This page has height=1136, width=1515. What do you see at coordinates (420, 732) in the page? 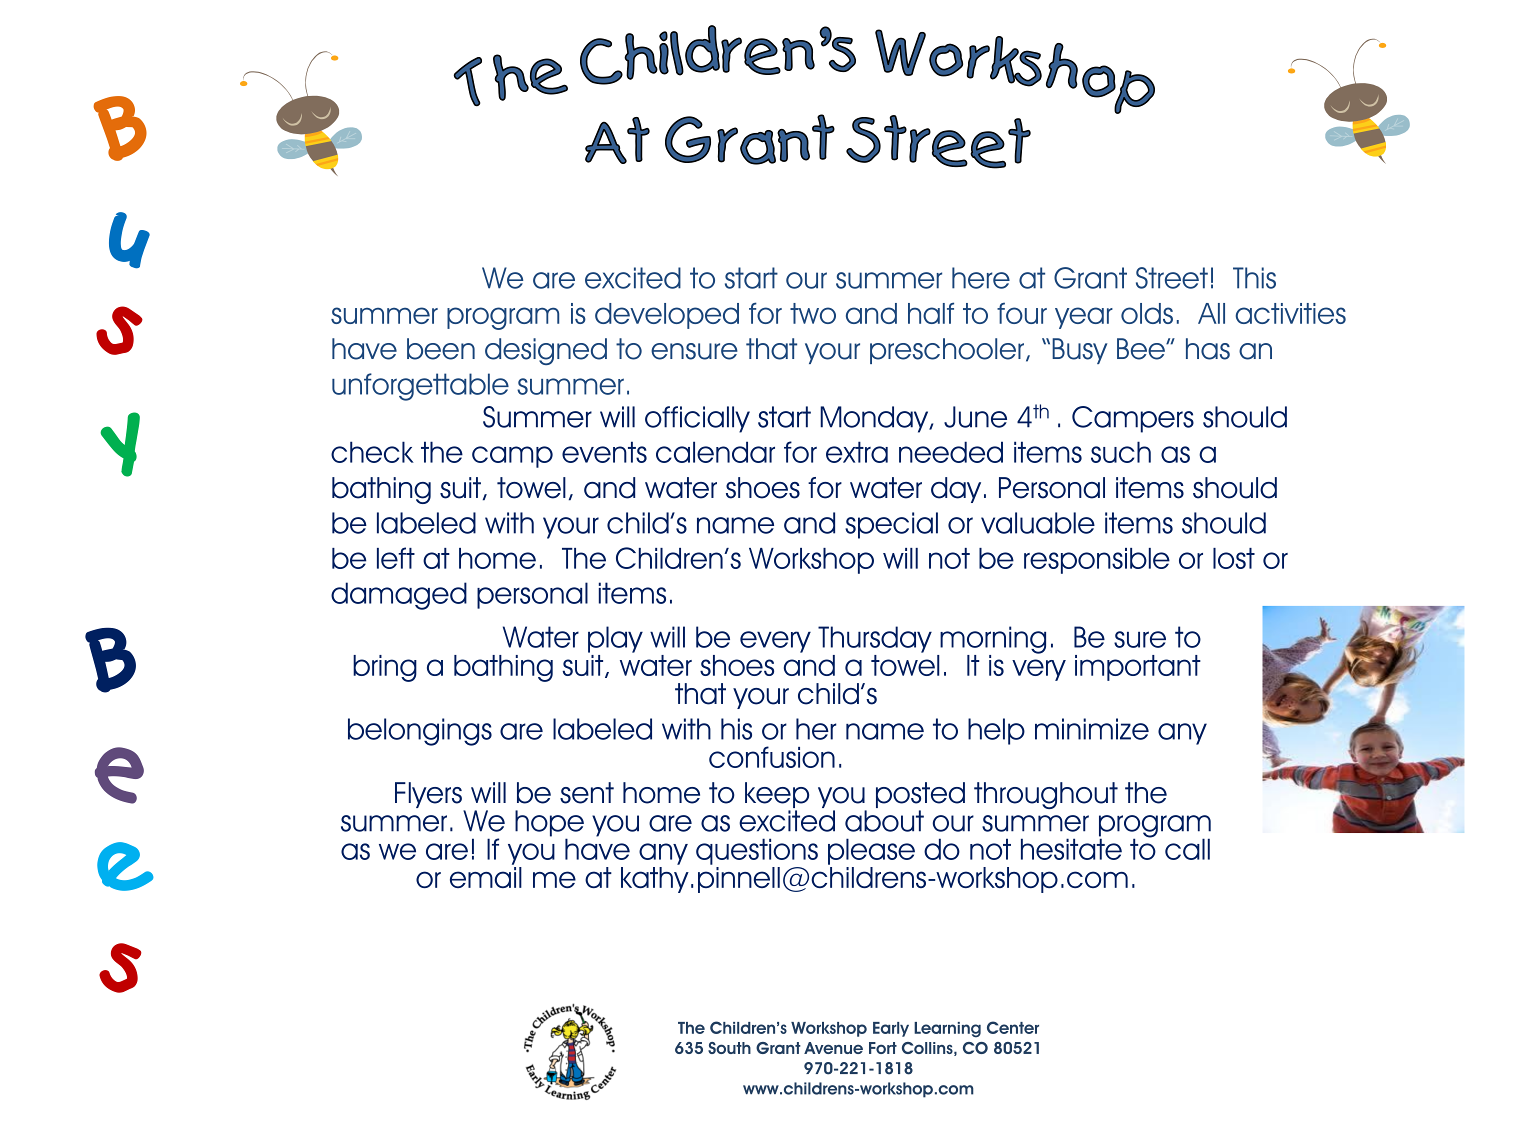
I see `belongings` at bounding box center [420, 732].
